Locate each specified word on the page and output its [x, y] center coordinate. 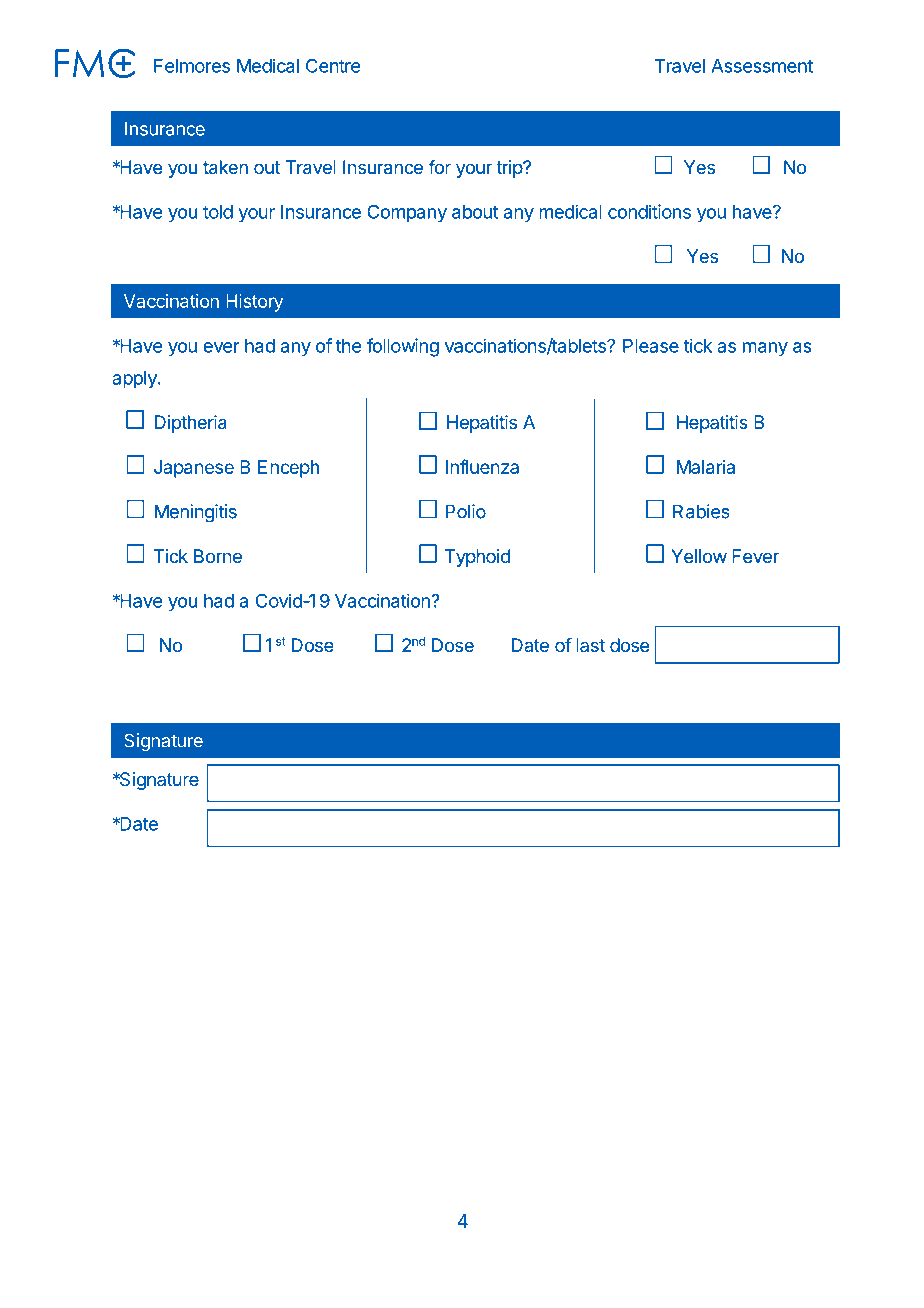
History [254, 303]
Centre [333, 66]
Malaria [706, 467]
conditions [649, 211]
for [439, 167]
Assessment [762, 66]
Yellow [699, 556]
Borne [218, 556]
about [475, 212]
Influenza [482, 466]
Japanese [194, 469]
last [590, 645]
